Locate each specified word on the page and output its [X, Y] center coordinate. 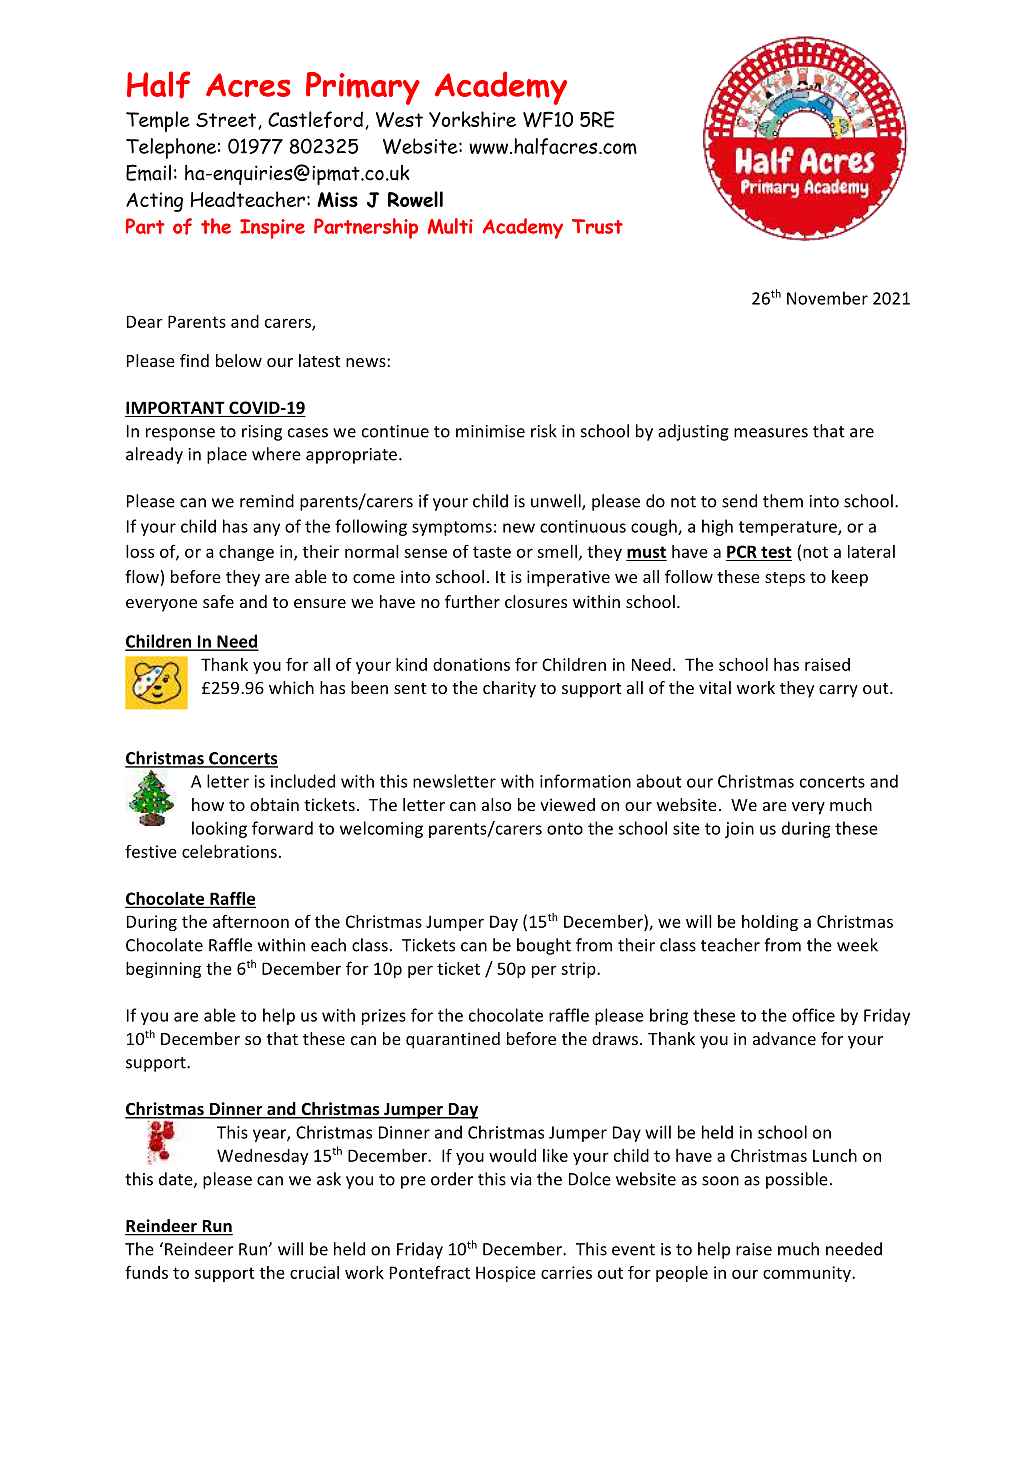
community [808, 1274]
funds [146, 1272]
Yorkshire [472, 119]
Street [227, 120]
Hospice [506, 1274]
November [827, 298]
